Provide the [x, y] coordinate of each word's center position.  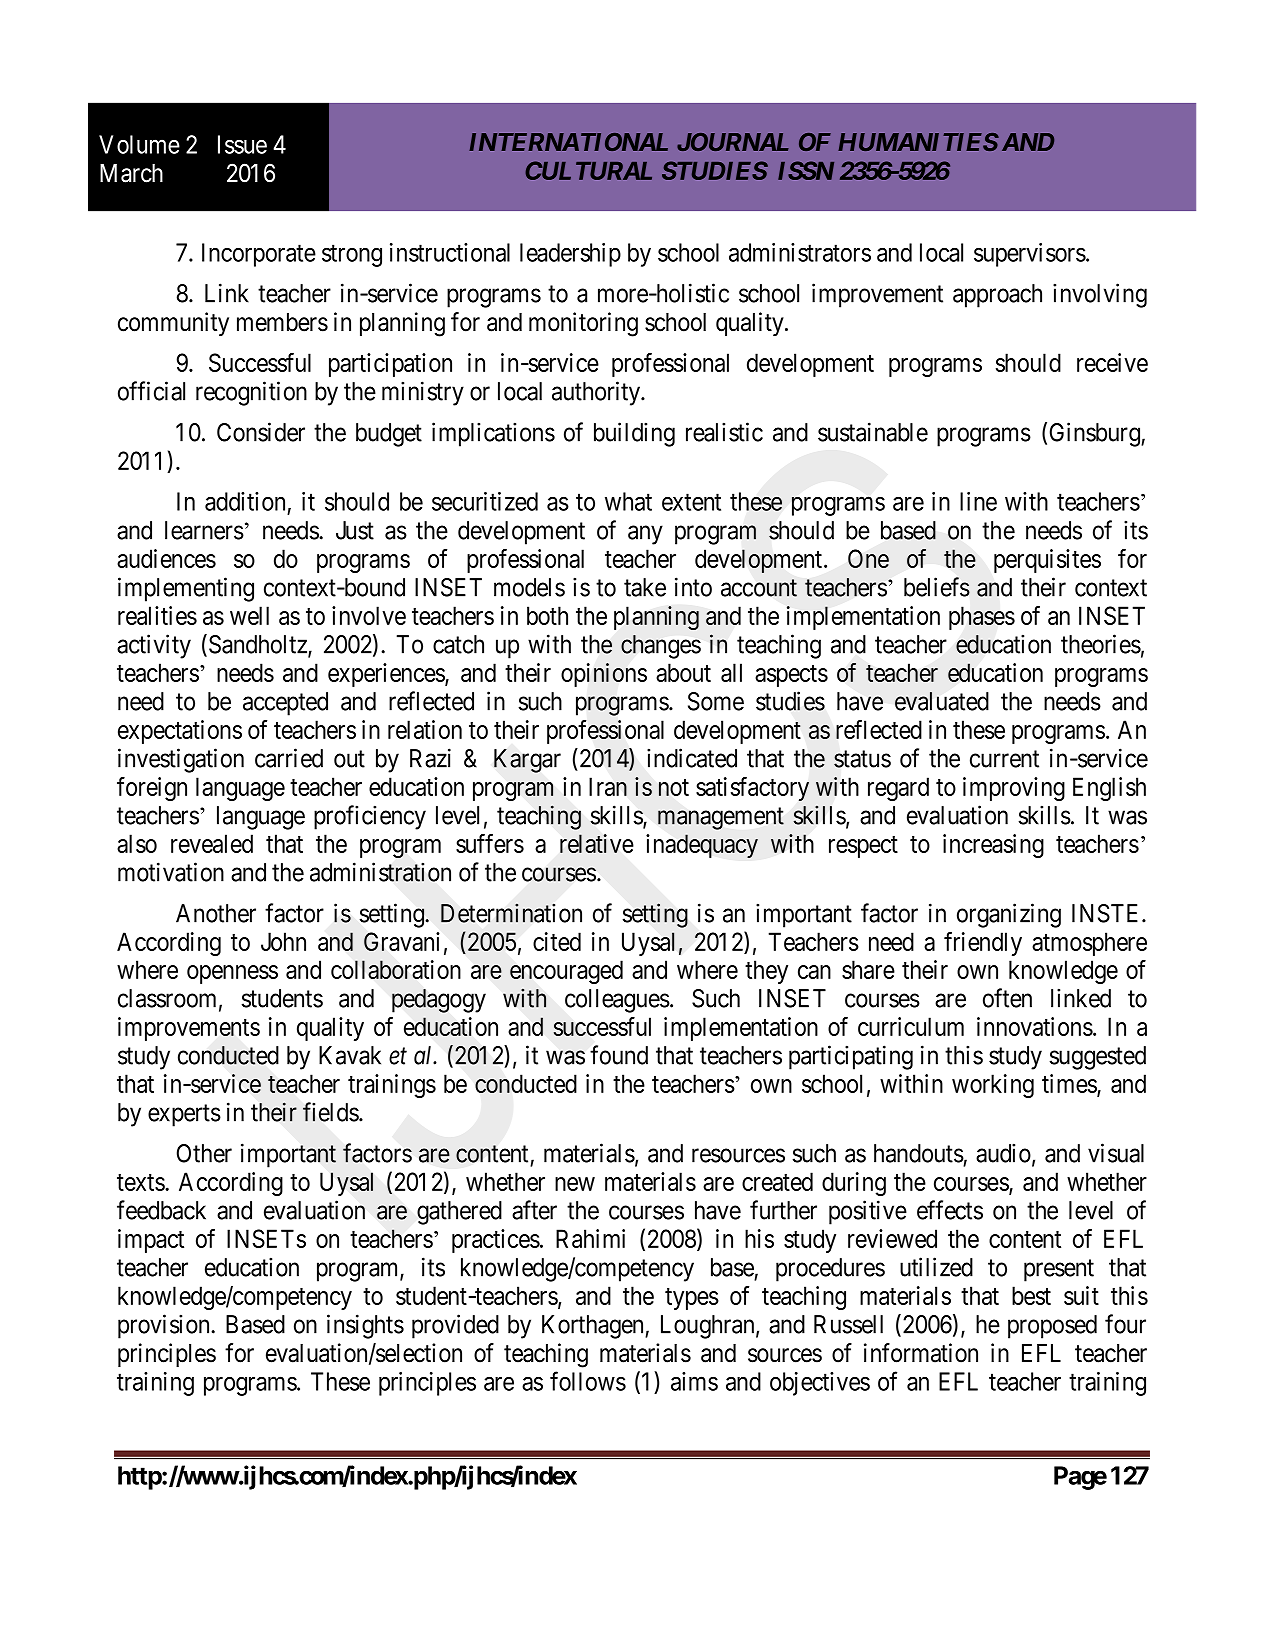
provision [165, 1326]
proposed [1052, 1327]
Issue [242, 144]
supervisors [1030, 255]
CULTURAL [588, 170]
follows [588, 1381]
